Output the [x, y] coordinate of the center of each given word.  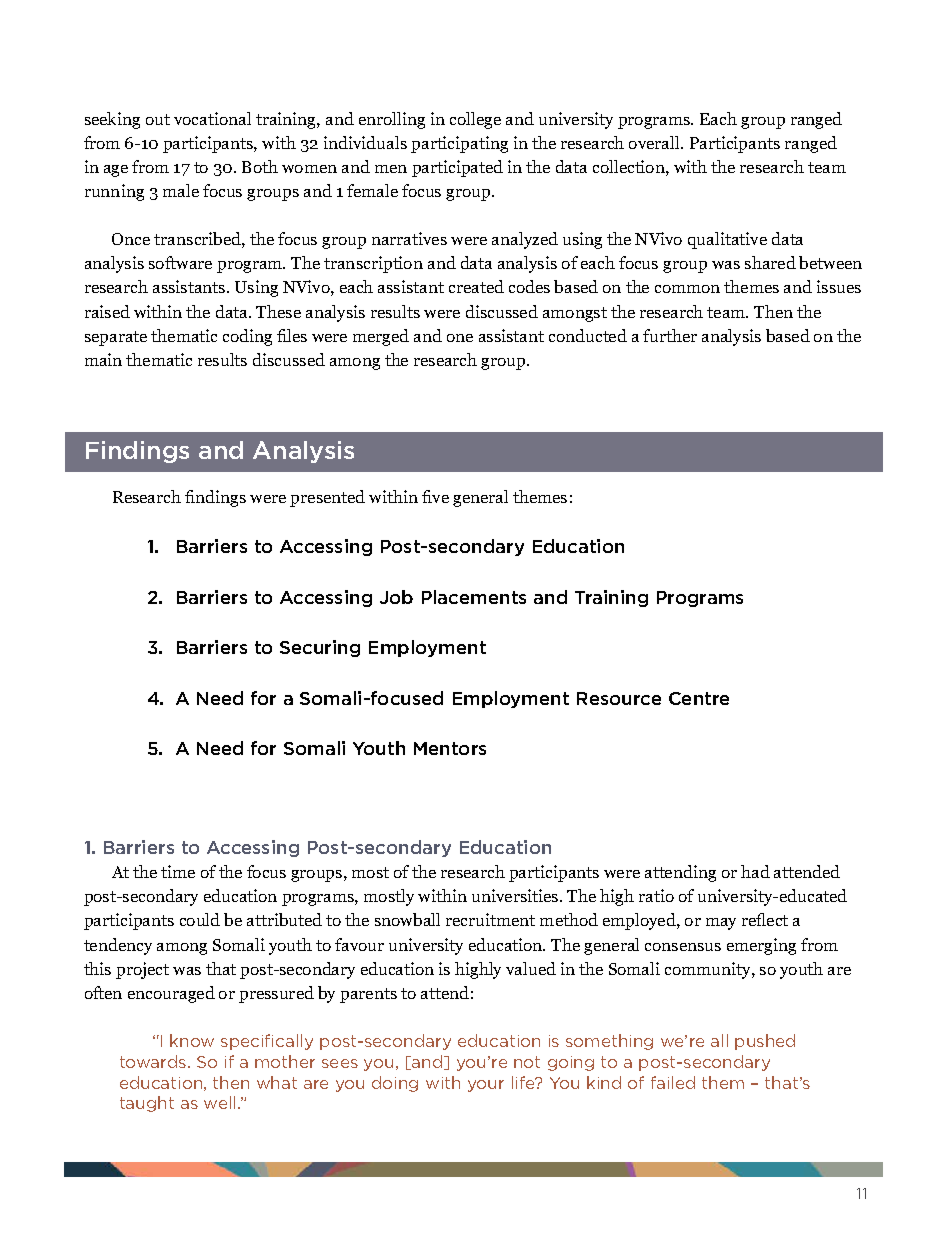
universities [516, 895]
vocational [212, 118]
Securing [320, 648]
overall [655, 142]
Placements [474, 597]
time [178, 871]
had [755, 871]
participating [459, 144]
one [460, 338]
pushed [765, 1042]
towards [154, 1061]
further [670, 335]
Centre [699, 698]
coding [247, 337]
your [486, 1086]
